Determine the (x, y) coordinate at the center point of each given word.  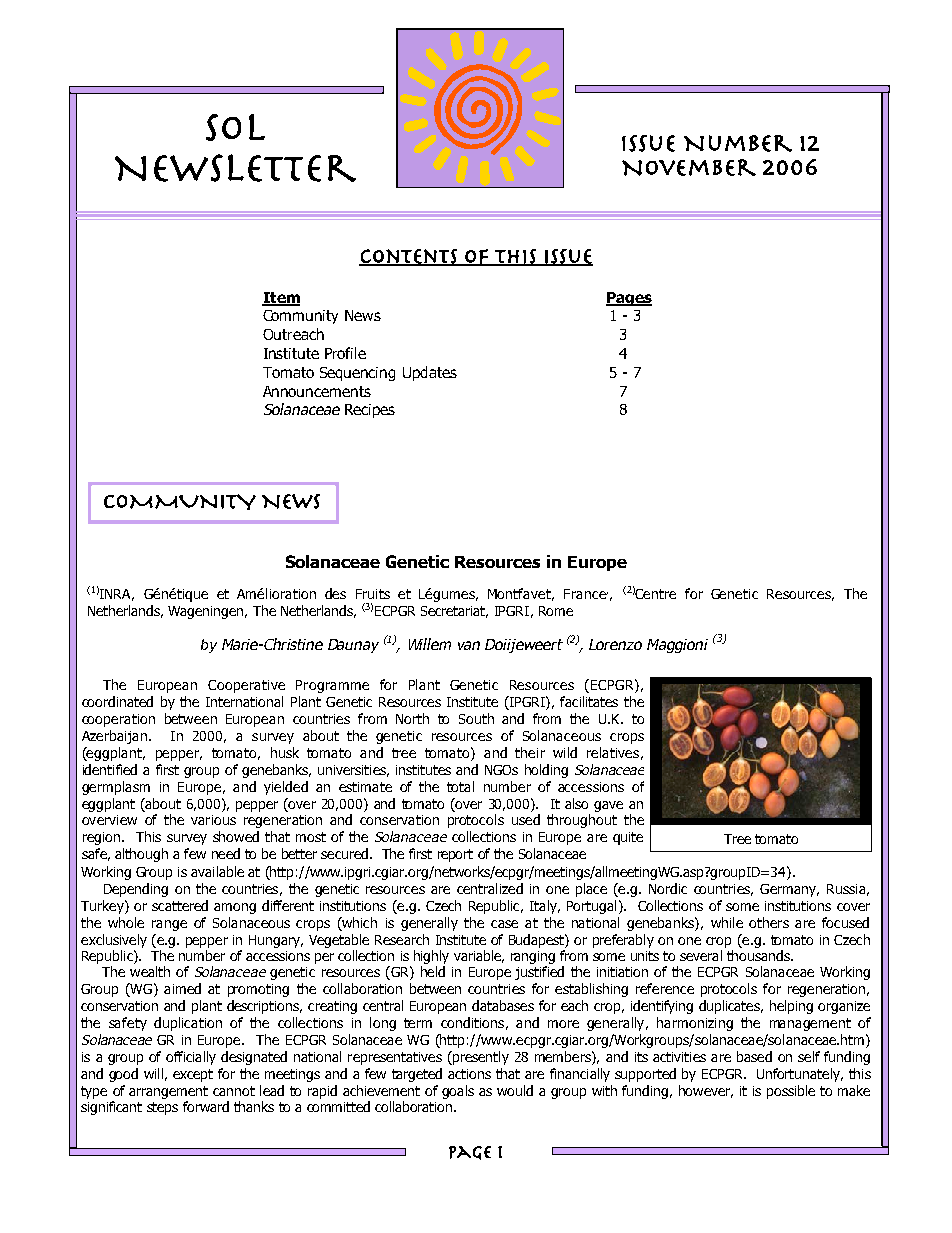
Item (281, 298)
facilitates (589, 701)
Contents (409, 257)
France (586, 594)
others (769, 922)
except (193, 1075)
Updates (430, 373)
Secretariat (454, 612)
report (455, 855)
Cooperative (246, 686)
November (689, 167)
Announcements (317, 391)
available (217, 871)
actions (469, 1074)
